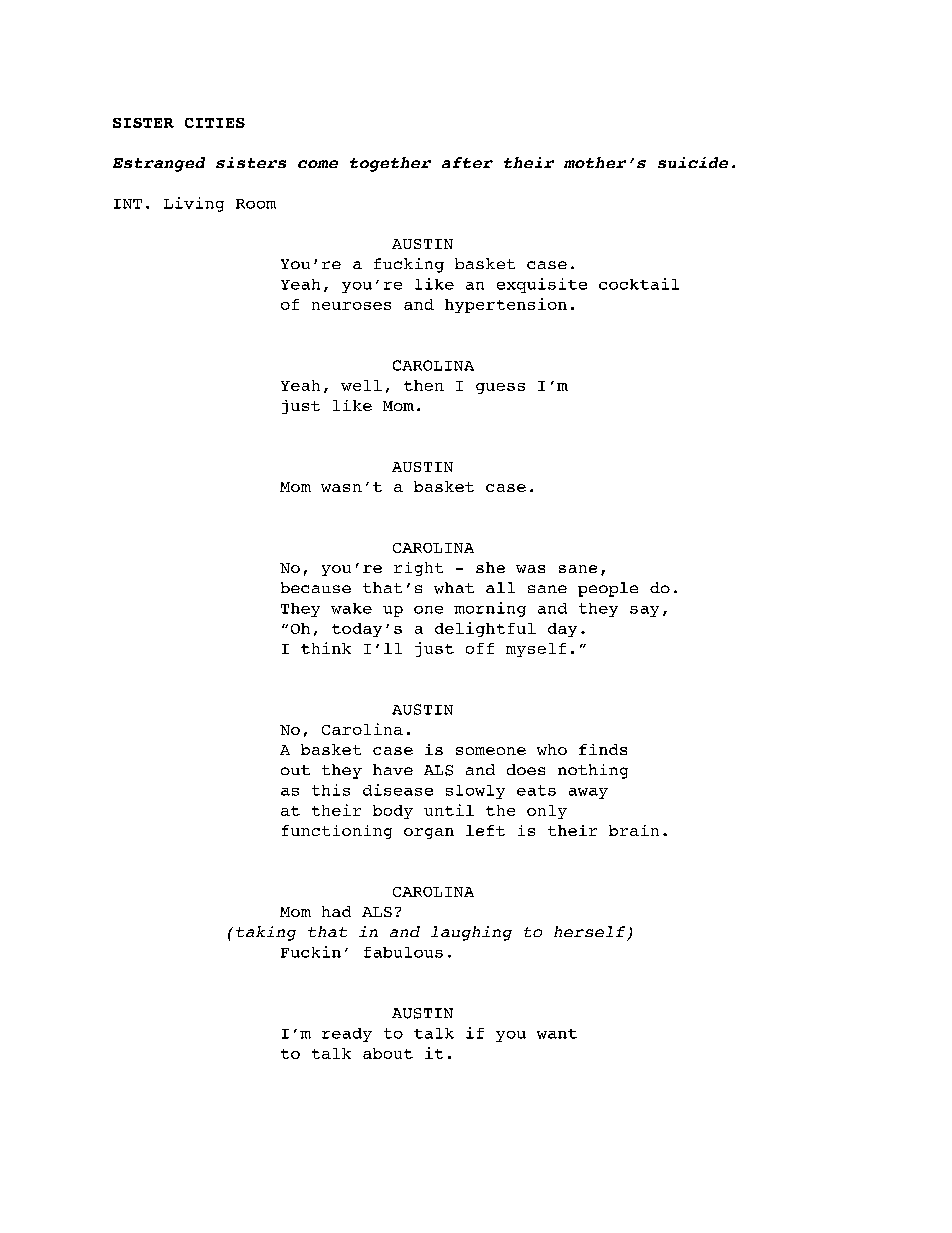 The image size is (952, 1233). What do you see at coordinates (347, 1035) in the image?
I see `ready` at bounding box center [347, 1035].
